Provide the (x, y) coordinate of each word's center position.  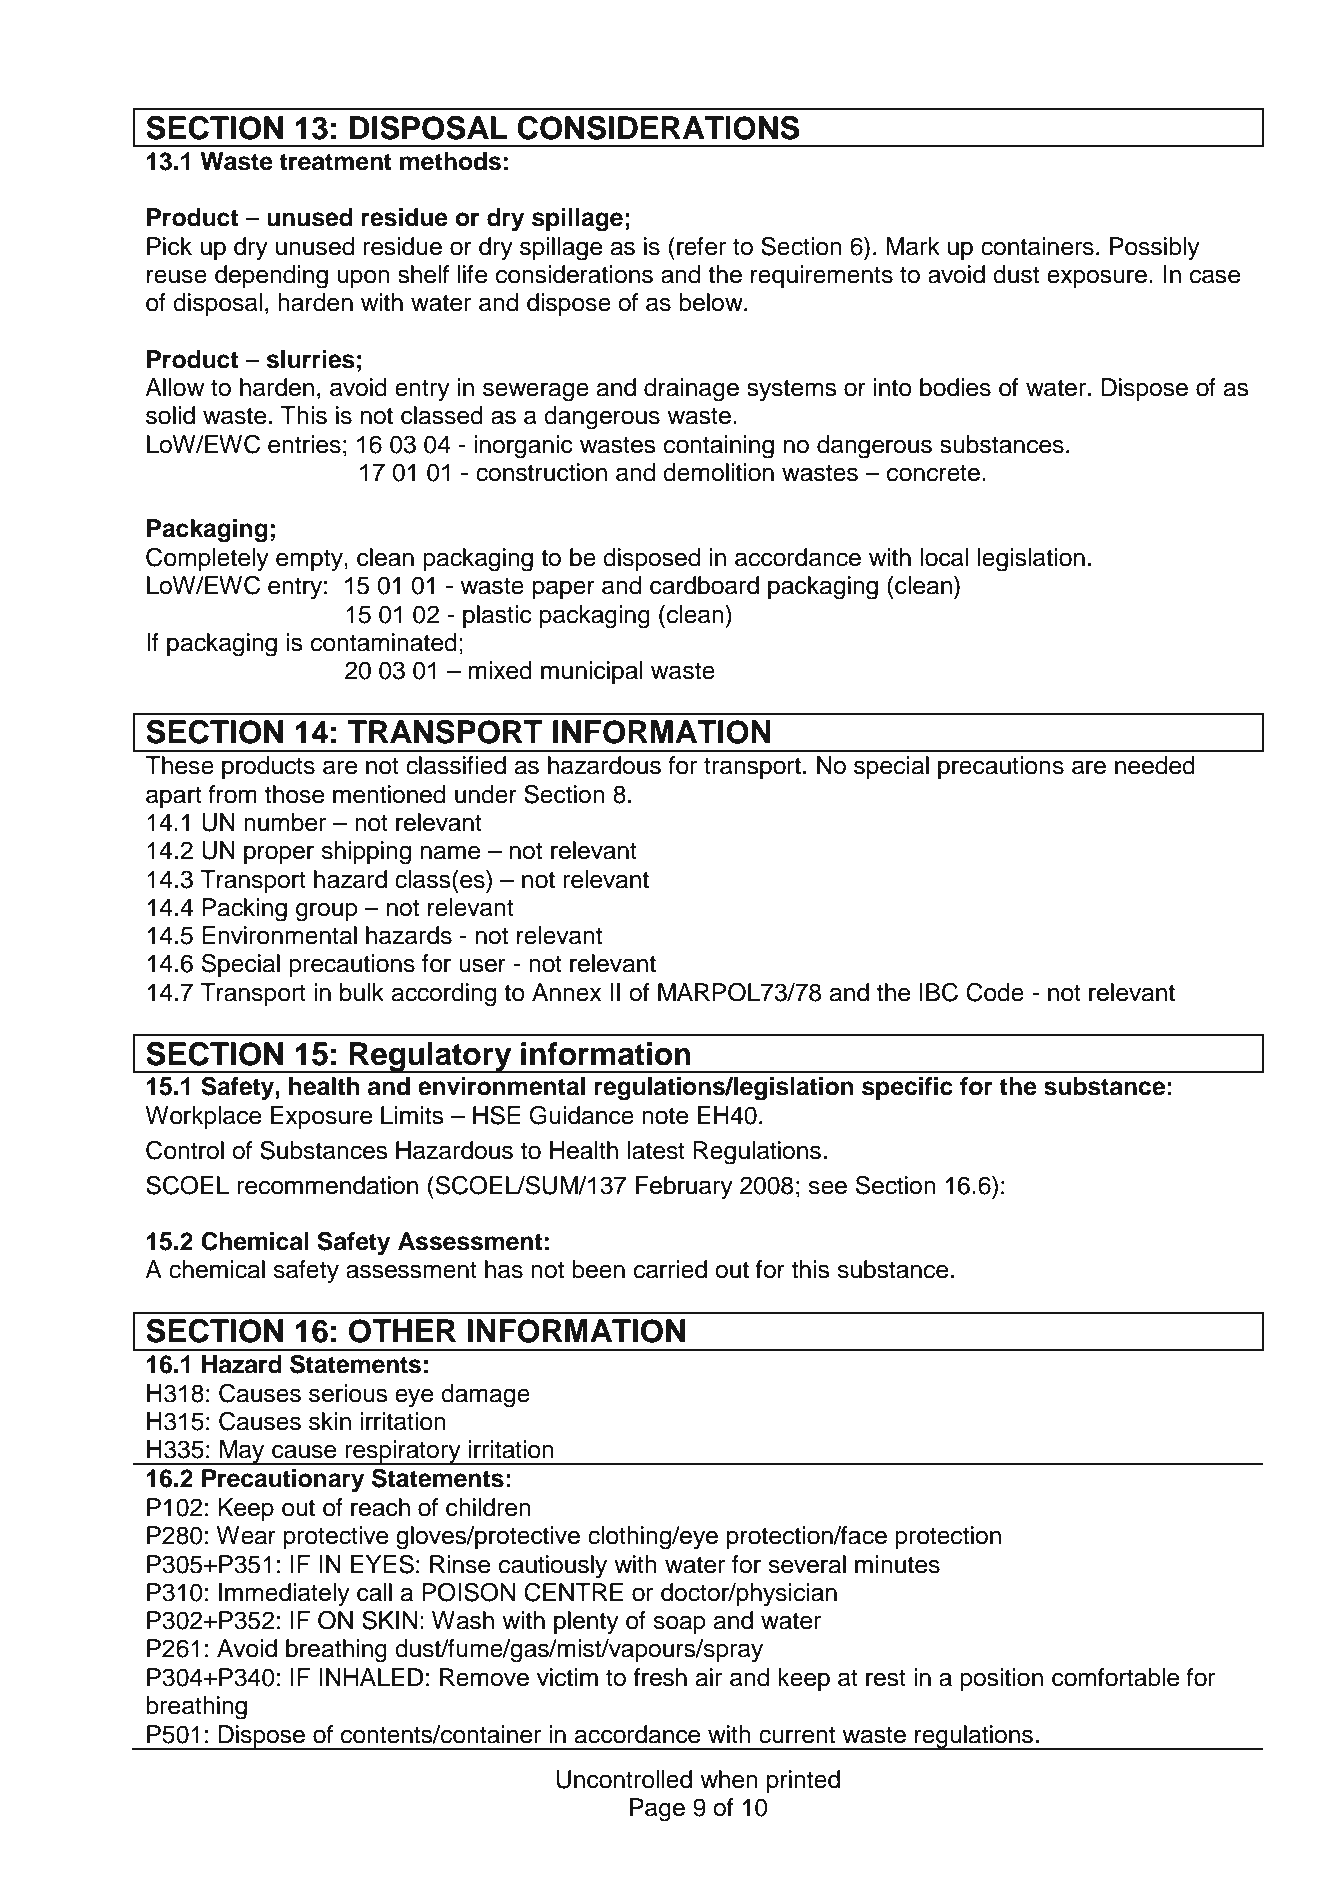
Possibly (1155, 249)
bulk (362, 992)
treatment (335, 162)
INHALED (371, 1677)
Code (995, 992)
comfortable (1115, 1677)
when (729, 1779)
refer (701, 246)
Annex (567, 992)
